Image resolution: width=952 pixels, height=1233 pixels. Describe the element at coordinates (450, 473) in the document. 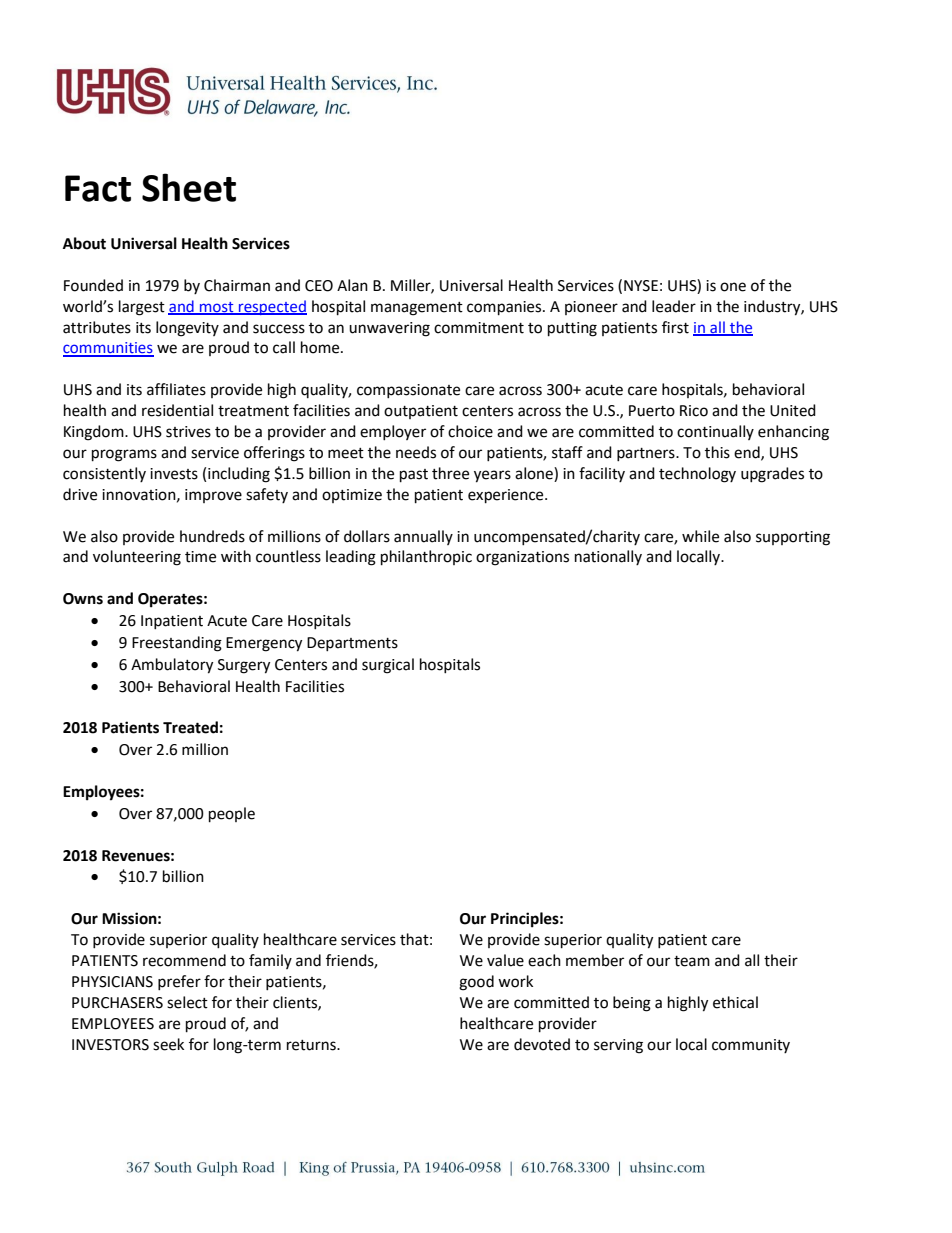

I see `three` at that location.
